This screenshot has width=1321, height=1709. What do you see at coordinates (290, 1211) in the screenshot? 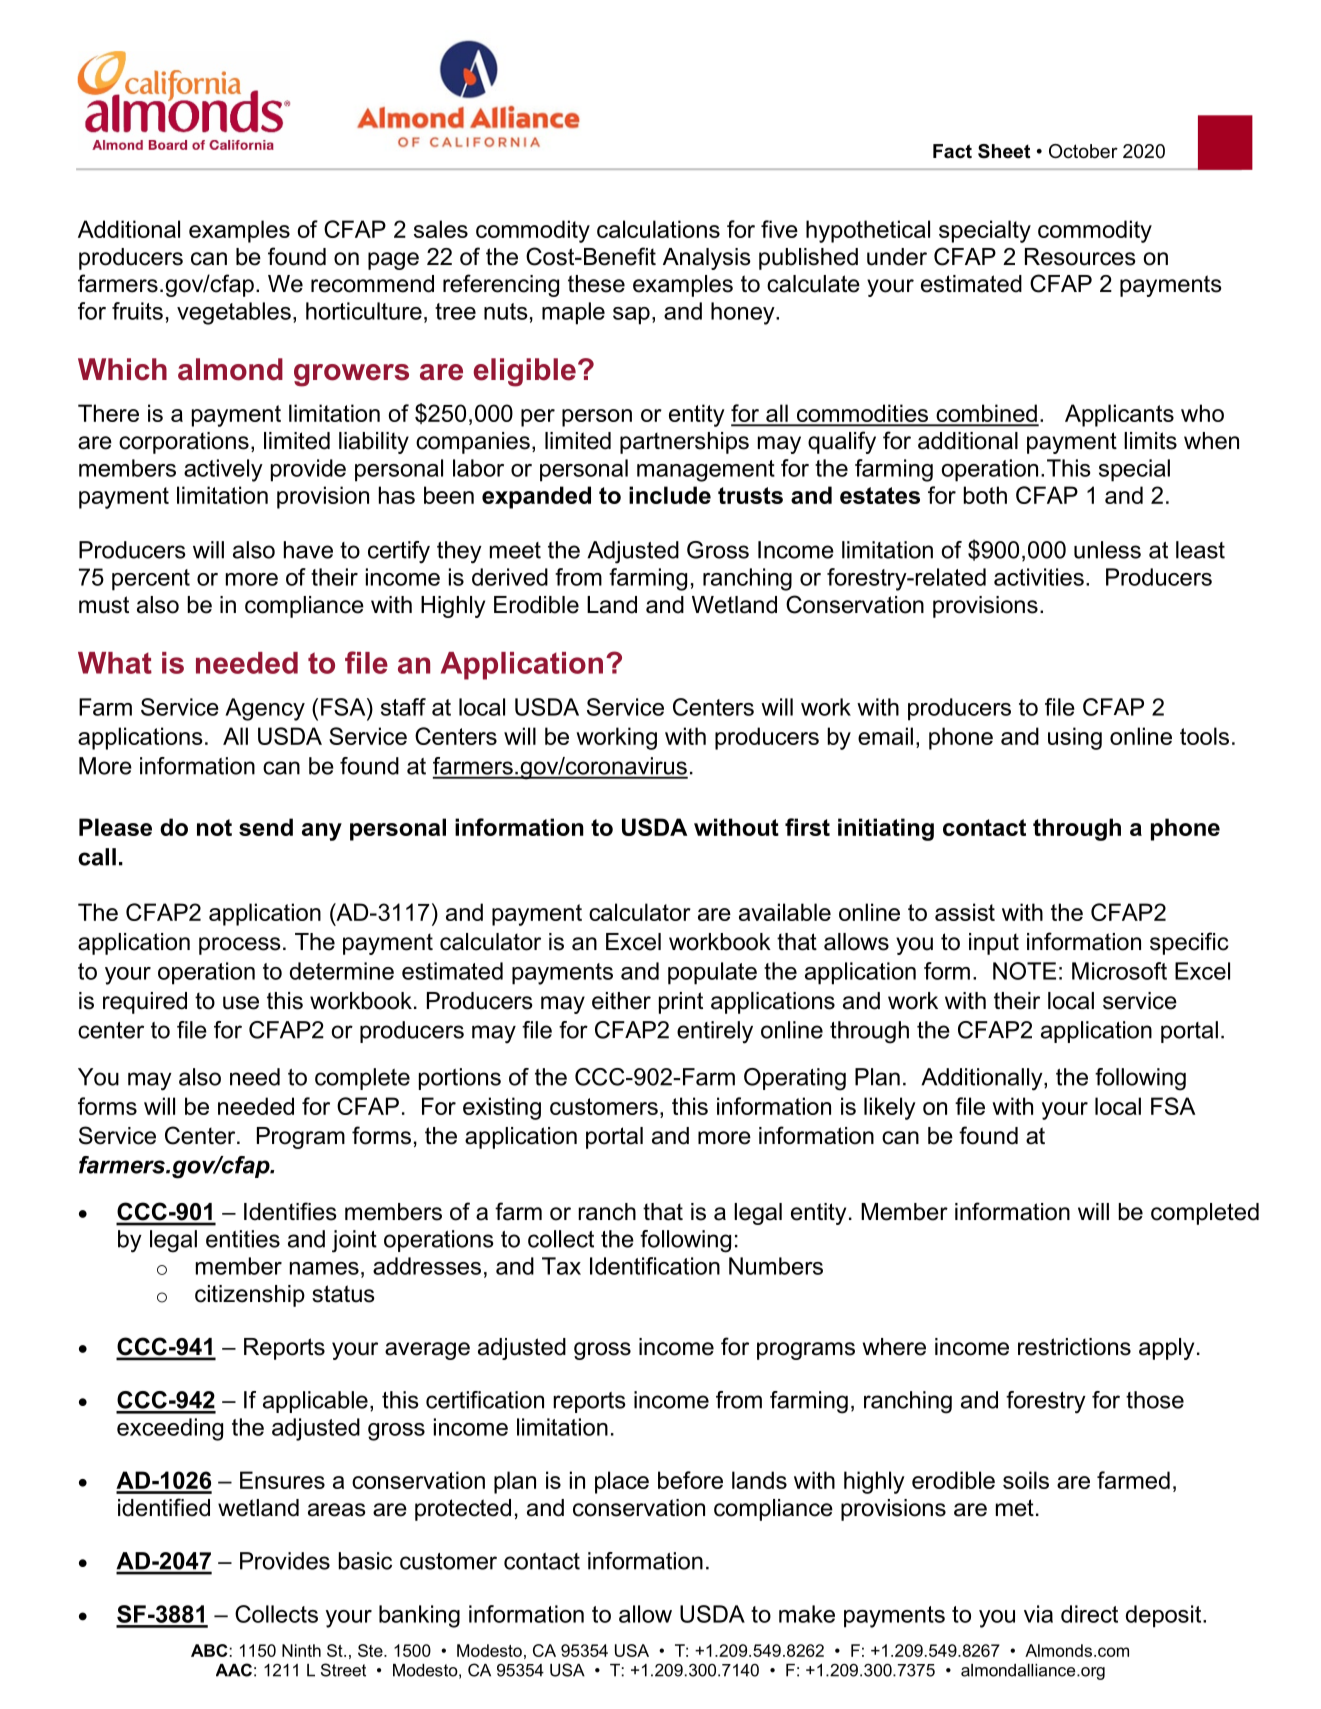
I see `Identifies` at bounding box center [290, 1211].
